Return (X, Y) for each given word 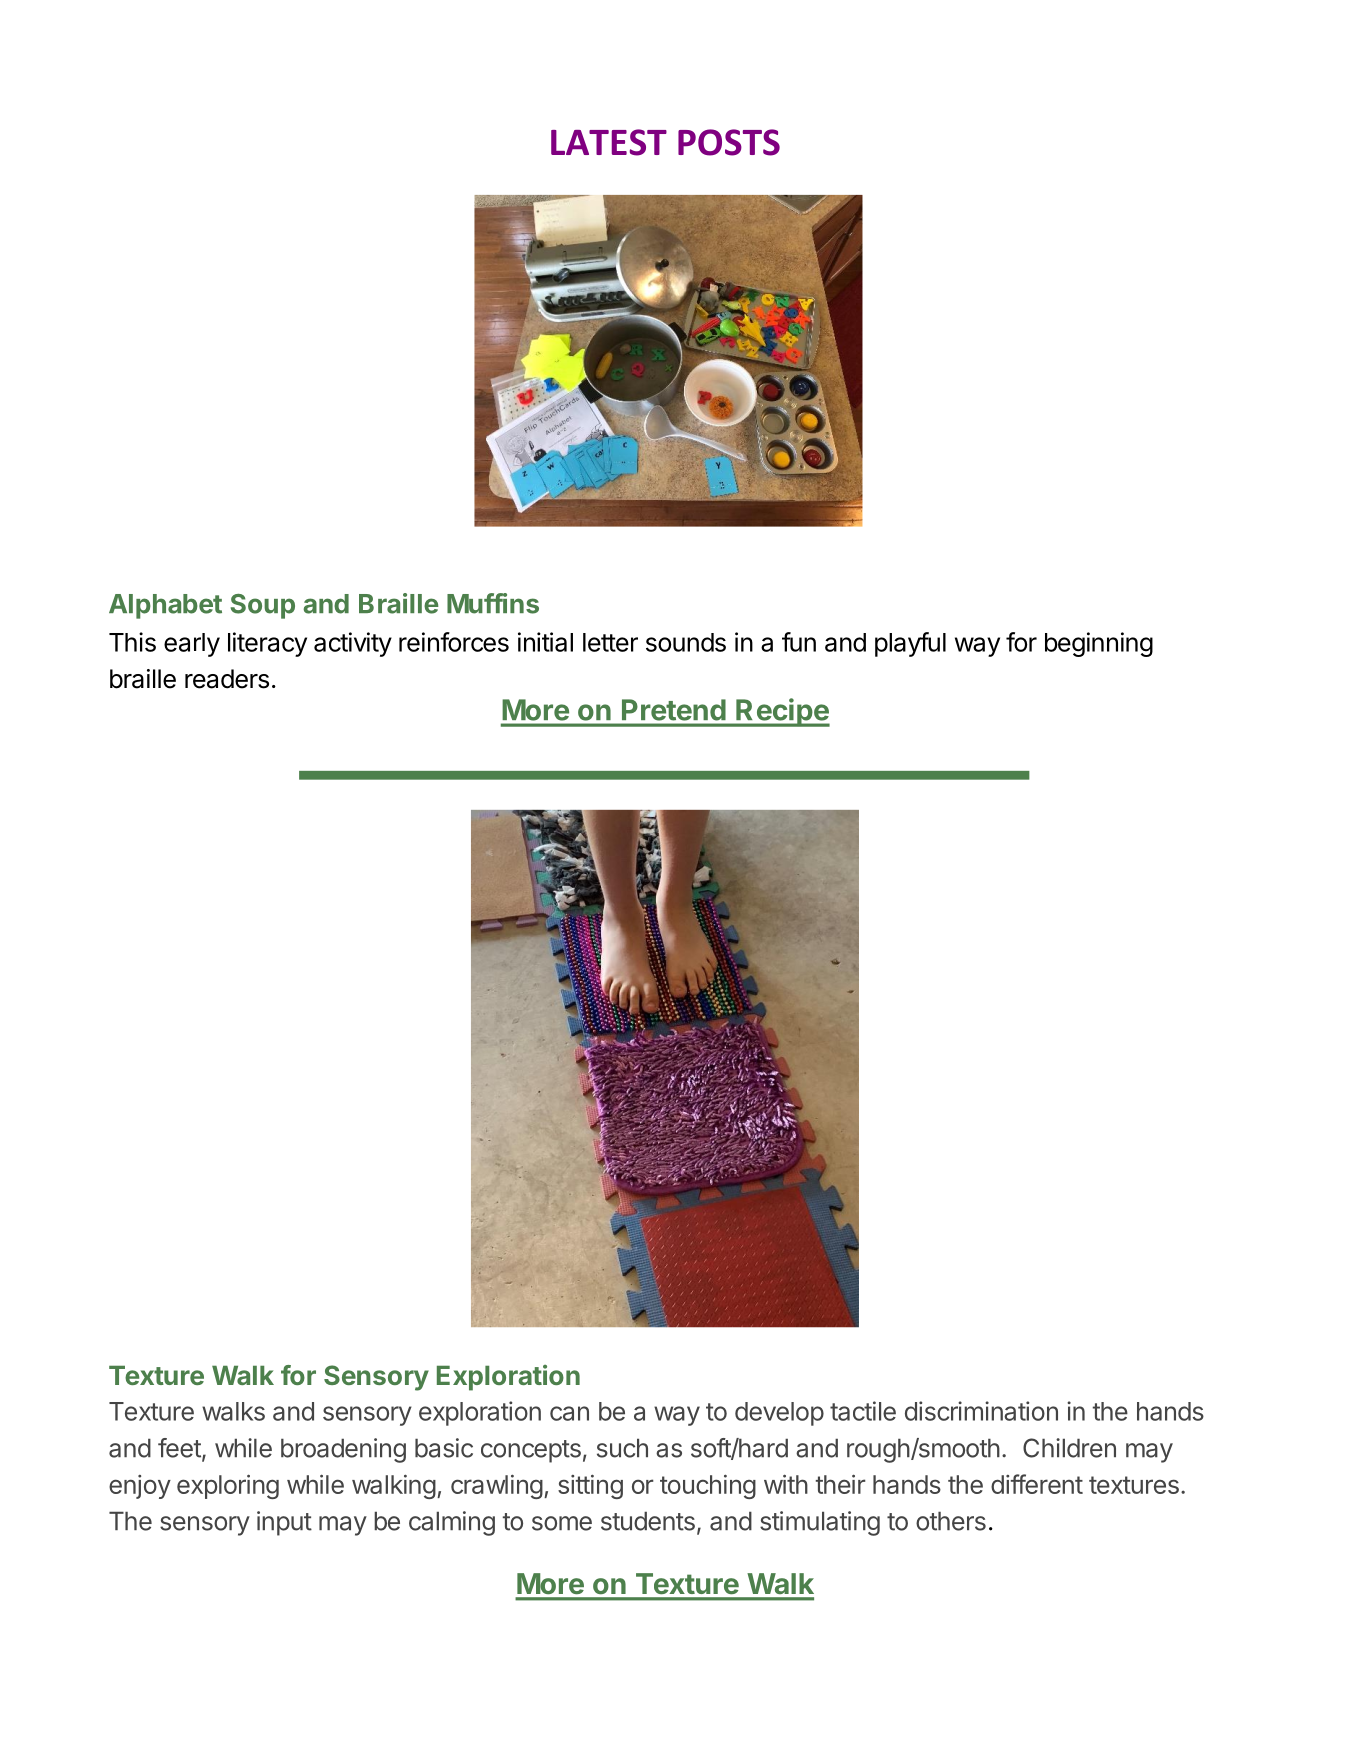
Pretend (673, 710)
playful (910, 644)
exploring (228, 1486)
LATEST (609, 142)
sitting (590, 1486)
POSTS (729, 142)
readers (227, 679)
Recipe (782, 712)
